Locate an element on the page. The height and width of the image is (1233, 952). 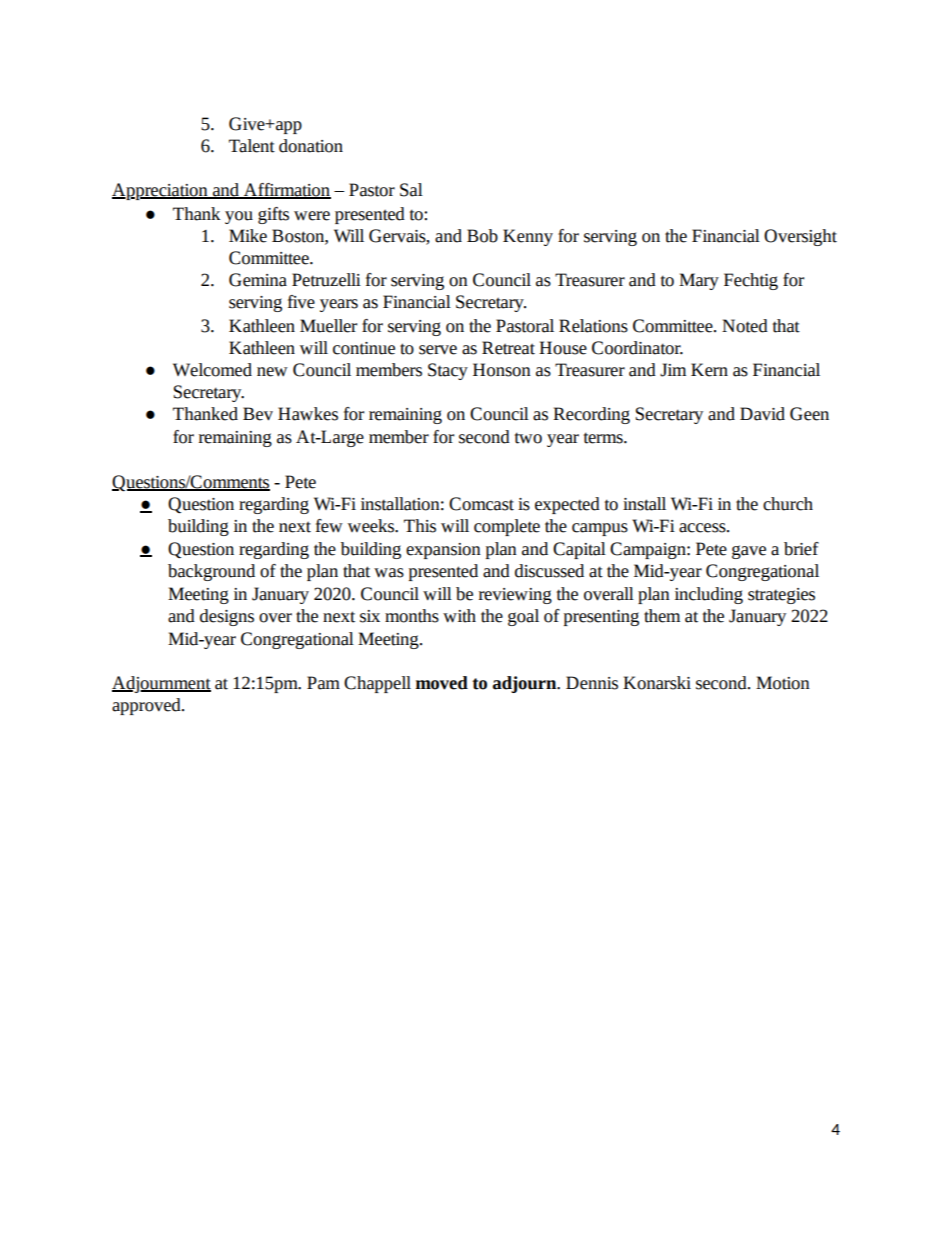
Talent is located at coordinates (252, 146).
